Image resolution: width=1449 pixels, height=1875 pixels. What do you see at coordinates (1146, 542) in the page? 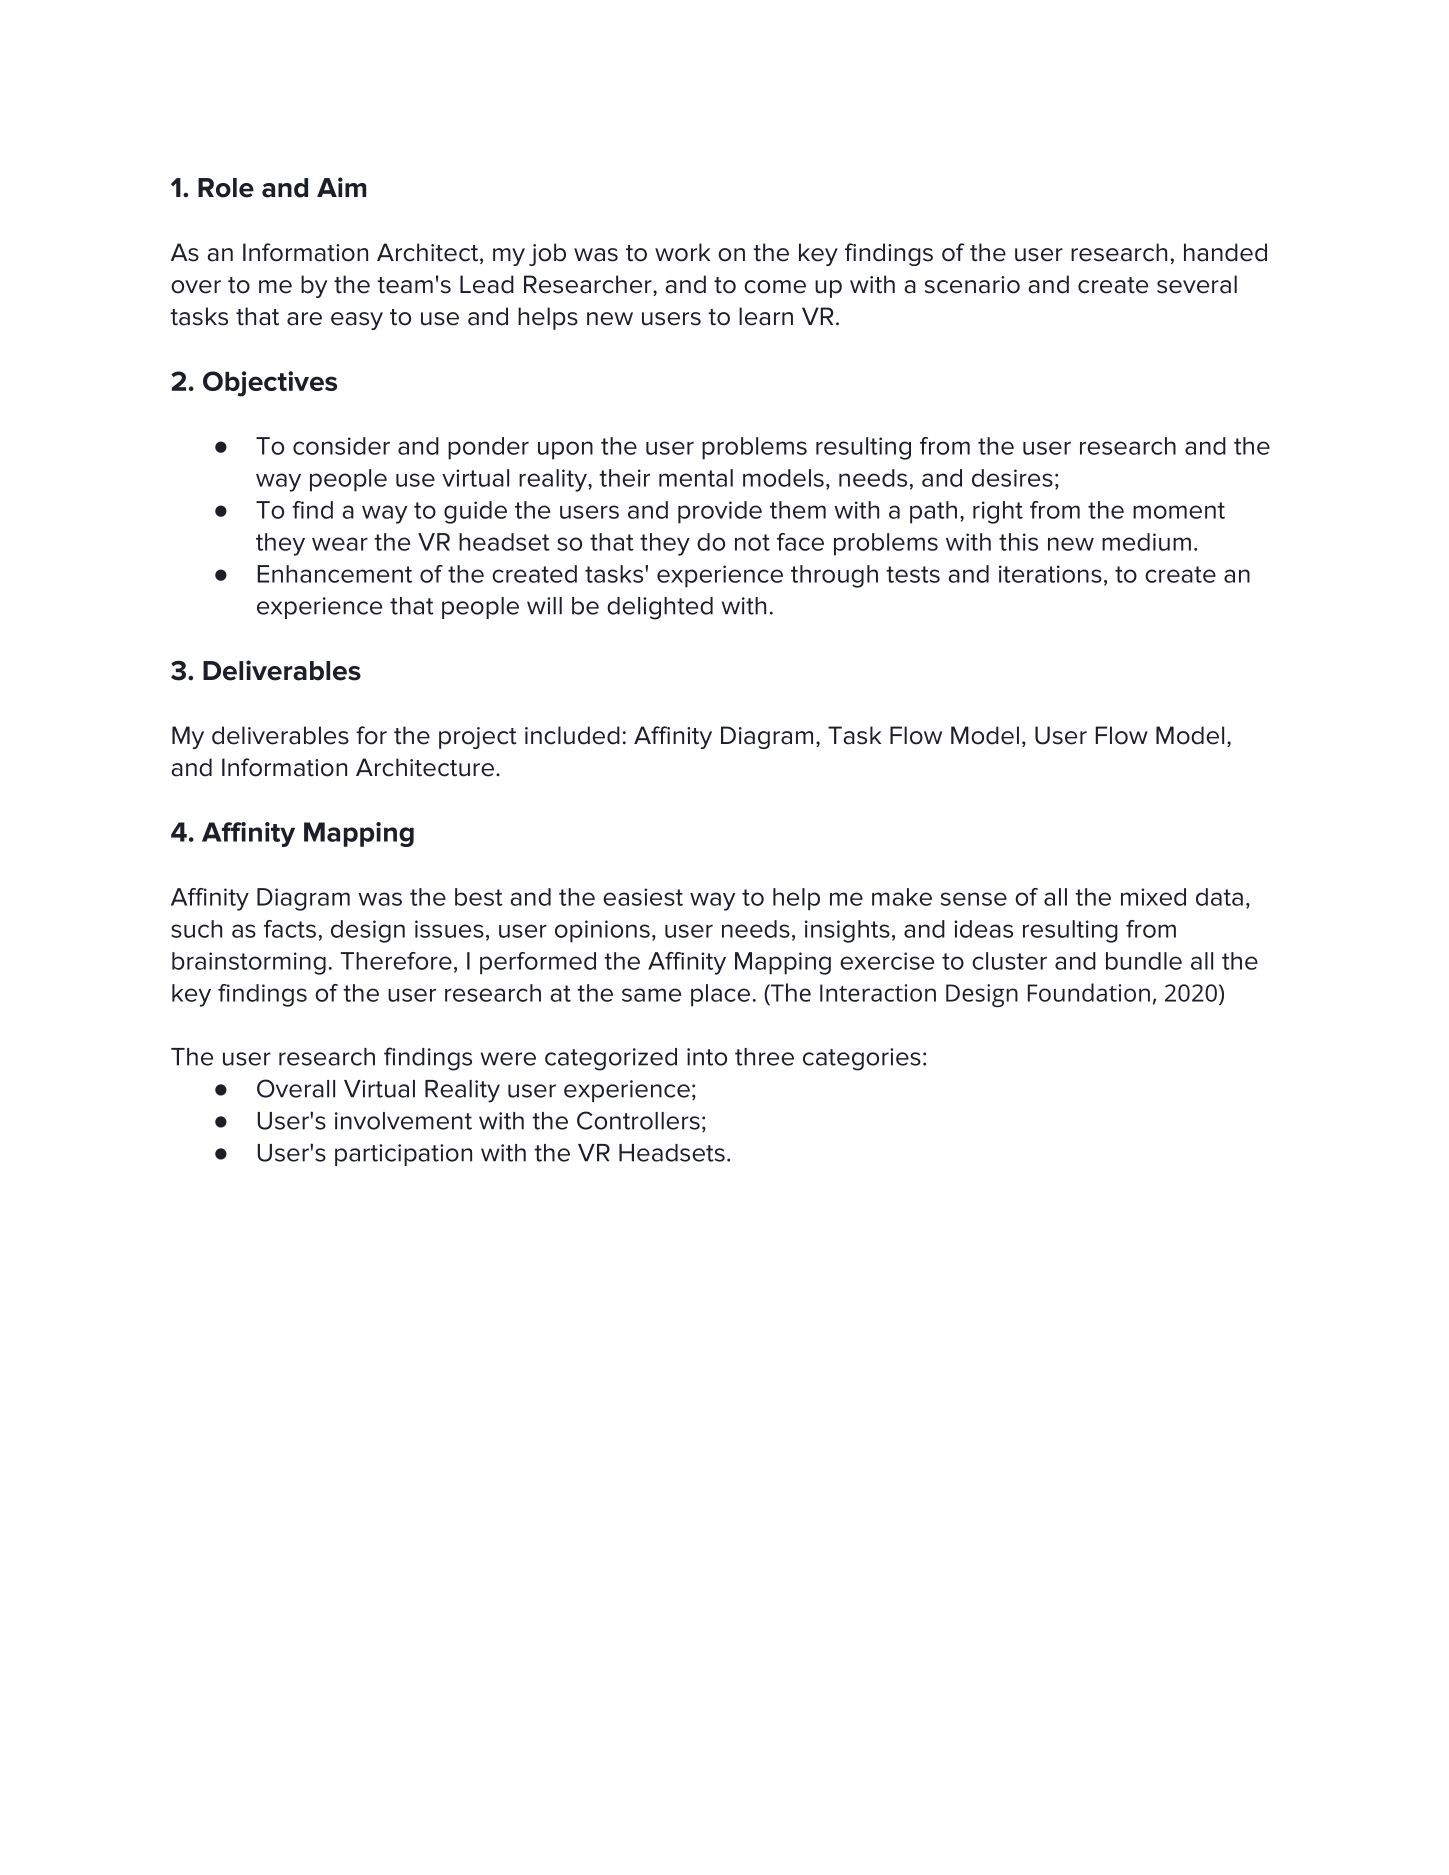
I see `medium` at bounding box center [1146, 542].
